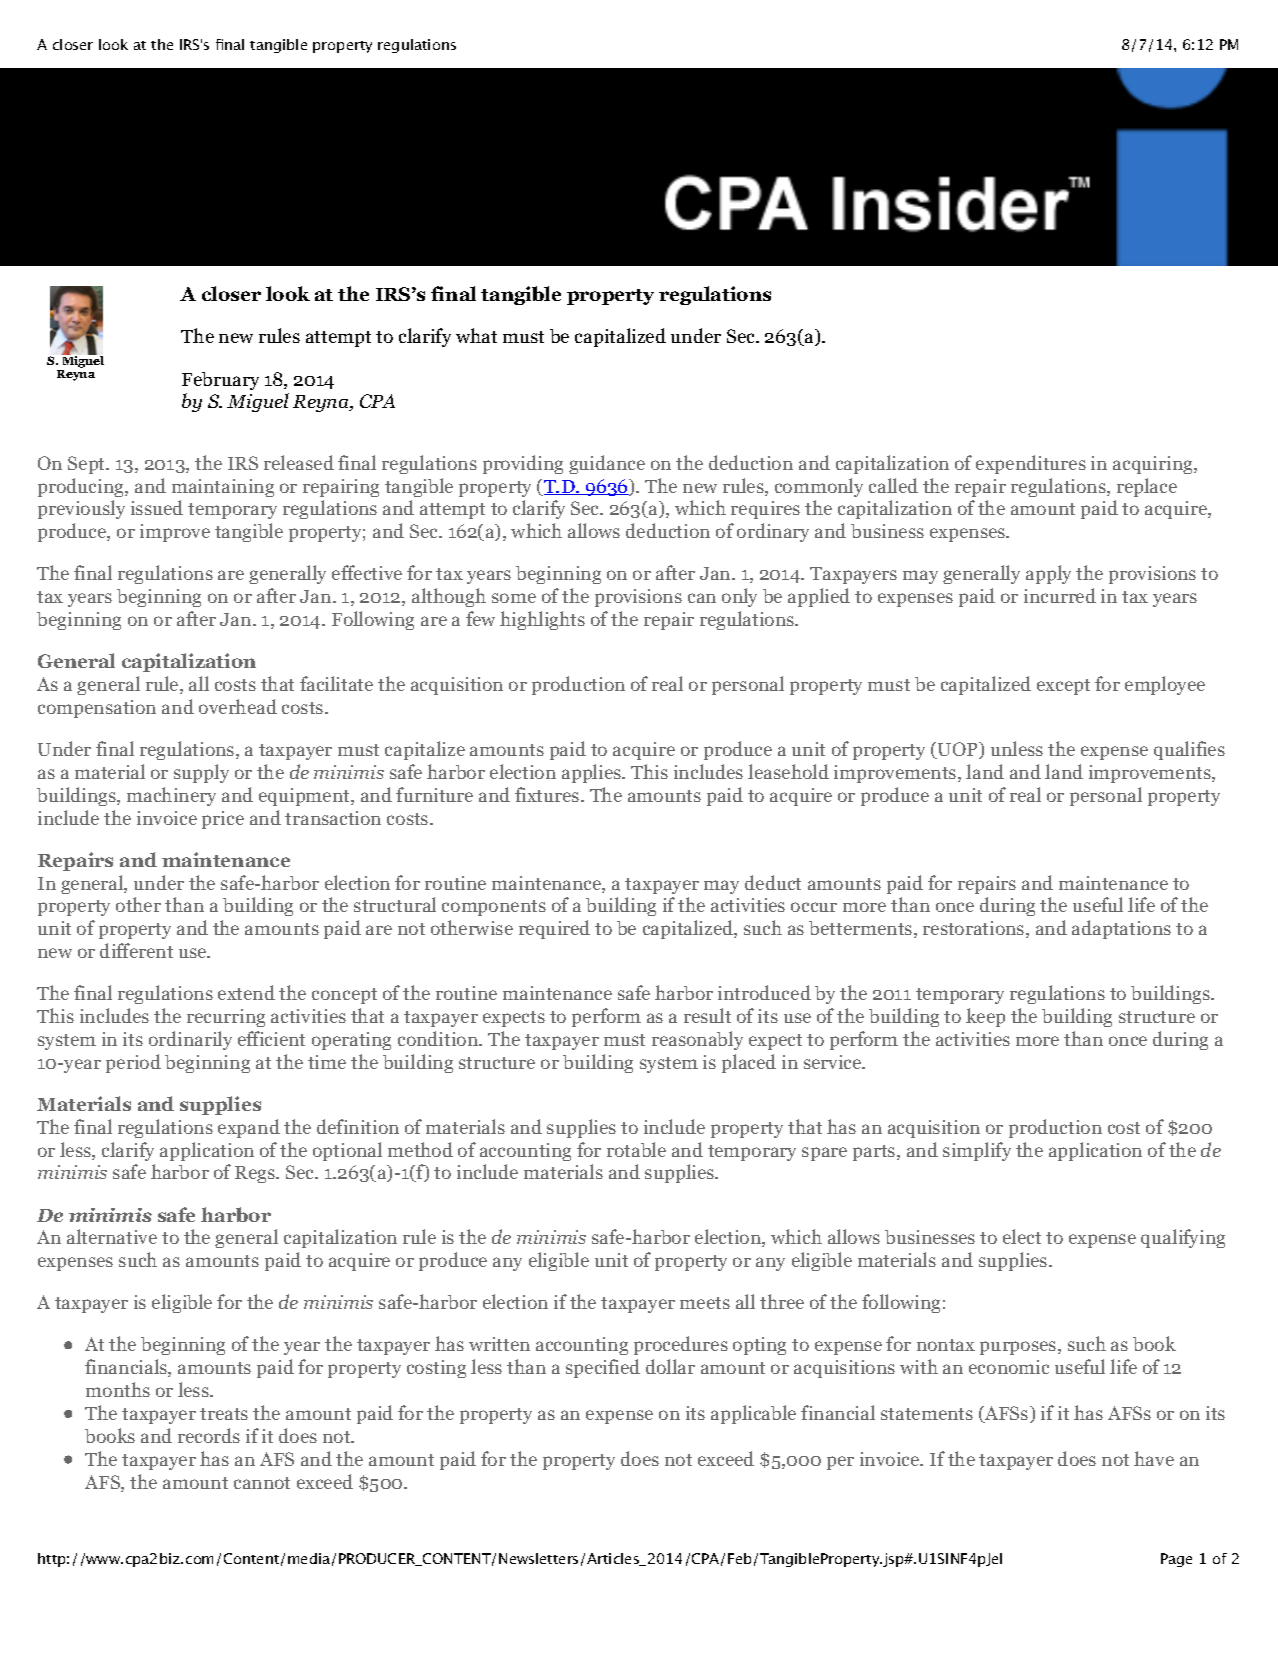 This screenshot has width=1278, height=1654. I want to click on applicable, so click(753, 1414).
